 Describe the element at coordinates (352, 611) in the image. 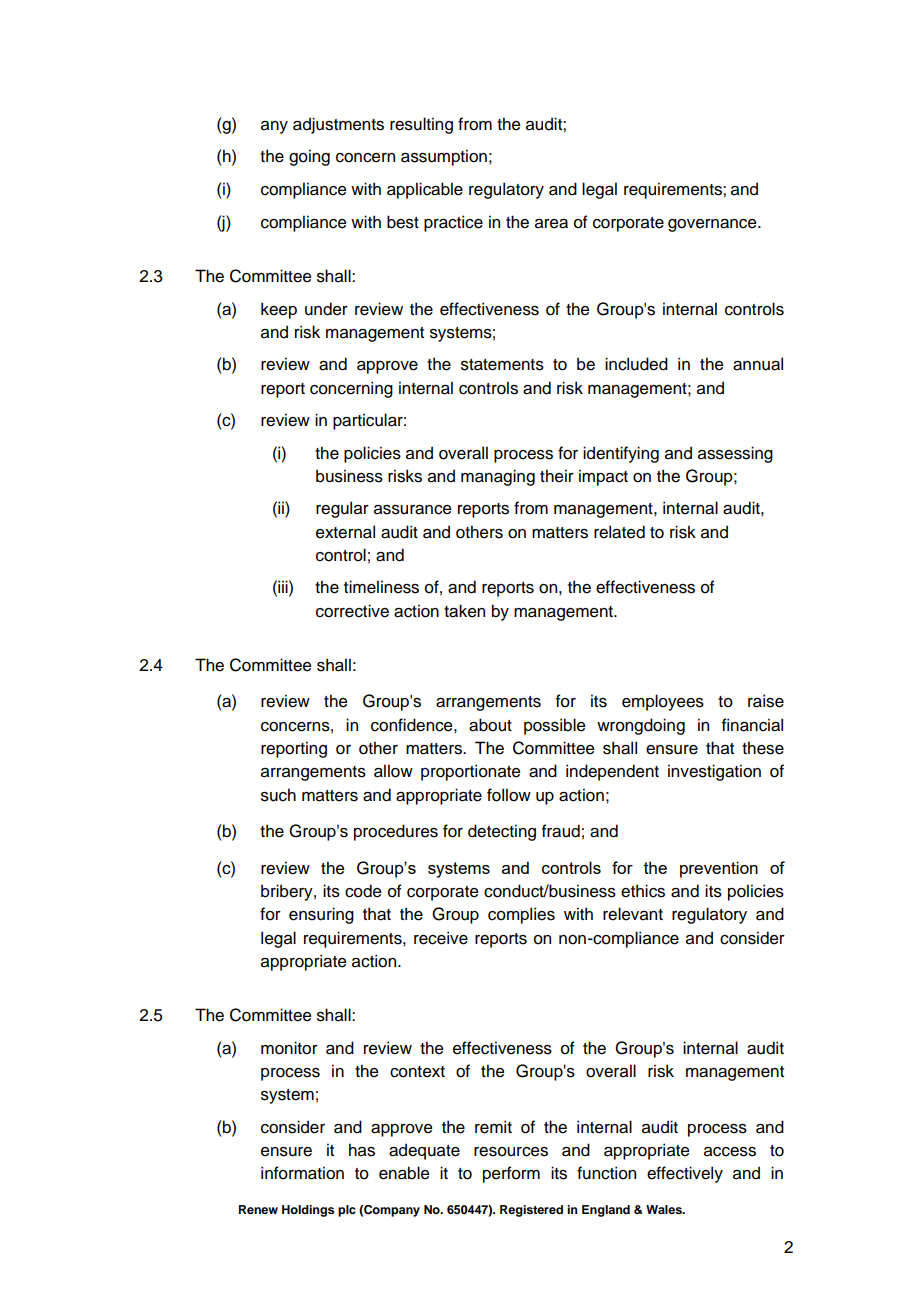

I see `corrective` at that location.
